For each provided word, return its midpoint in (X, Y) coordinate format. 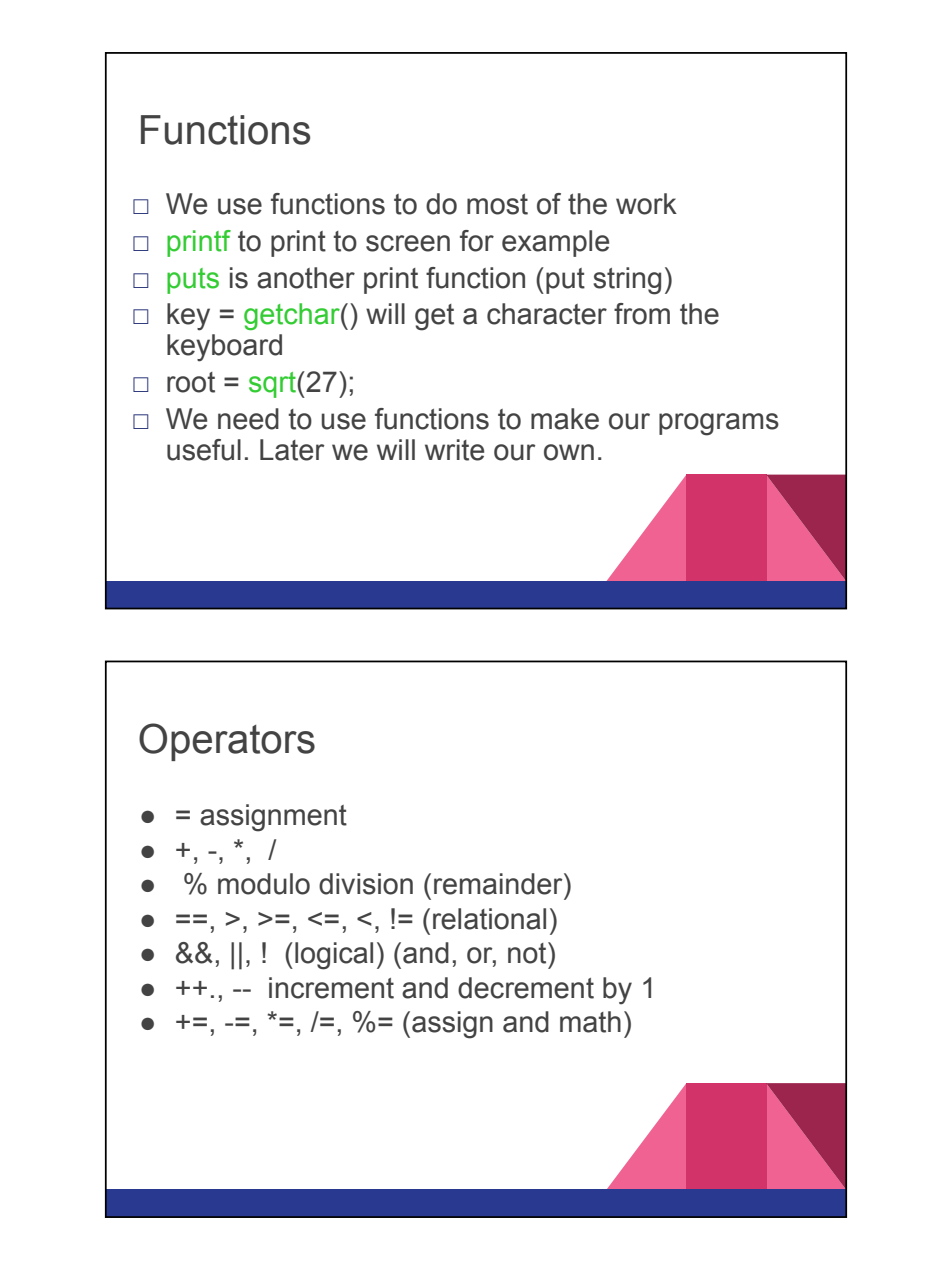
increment (331, 988)
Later (292, 450)
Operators (227, 742)
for (477, 241)
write (454, 450)
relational (489, 919)
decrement (526, 988)
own (569, 452)
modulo (264, 884)
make (565, 419)
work (646, 204)
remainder (499, 884)
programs (719, 424)
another (306, 278)
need (248, 419)
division (366, 884)
